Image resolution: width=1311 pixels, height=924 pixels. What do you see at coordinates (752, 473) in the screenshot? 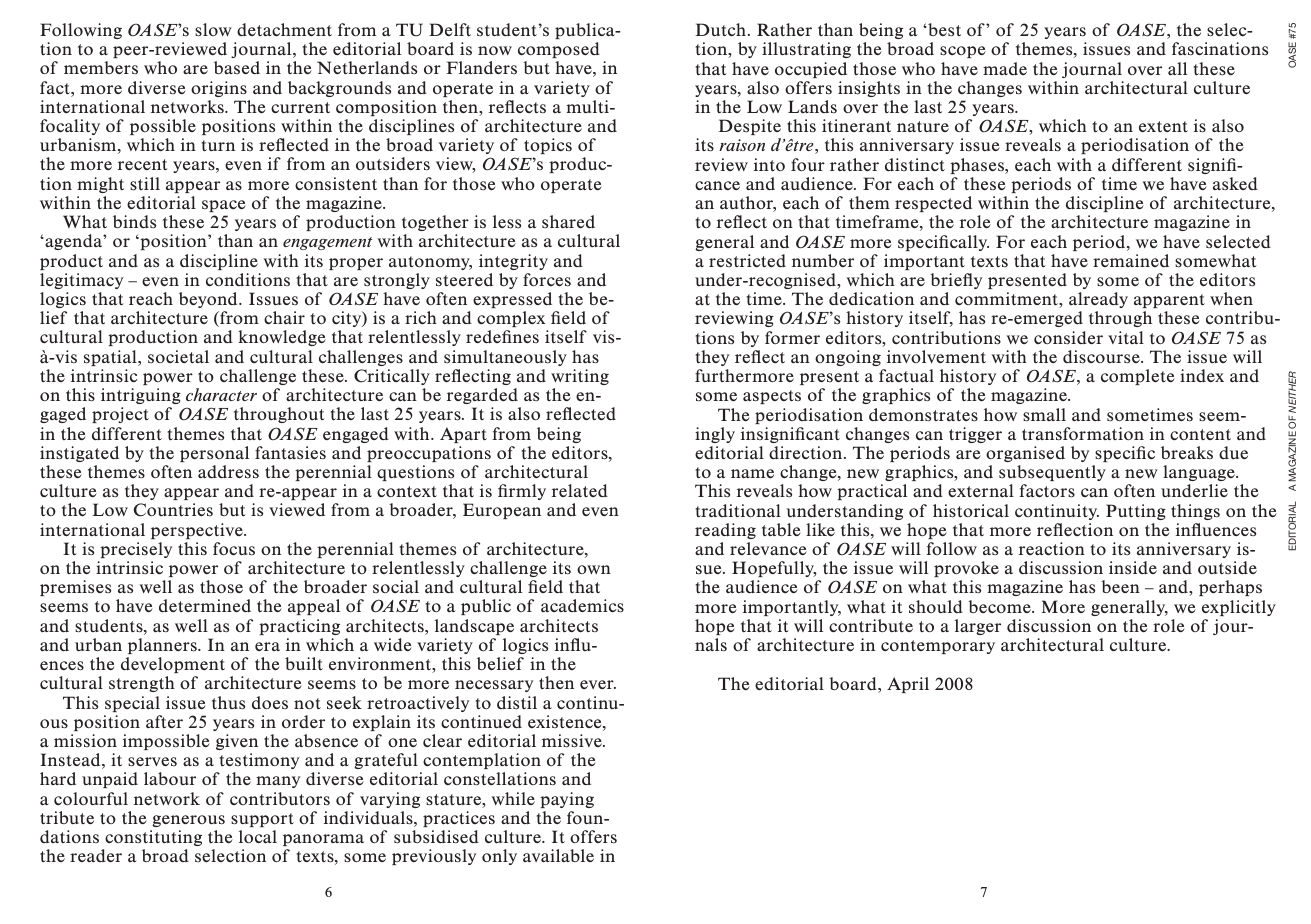
I see `name` at bounding box center [752, 473].
